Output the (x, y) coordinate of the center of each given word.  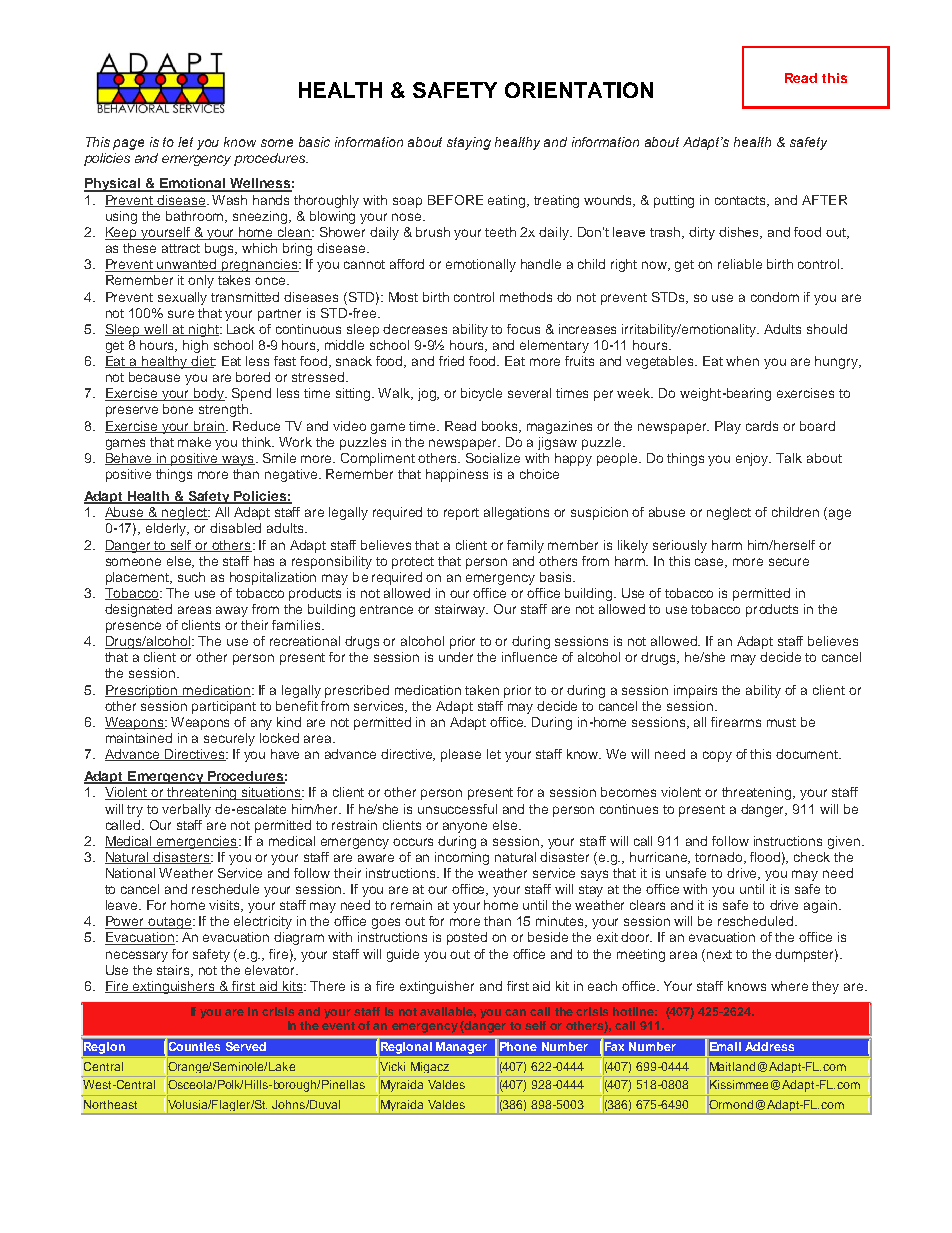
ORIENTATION (579, 90)
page (128, 144)
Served (246, 1046)
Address (769, 1046)
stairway (461, 610)
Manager (461, 1048)
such (191, 577)
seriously (680, 546)
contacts (742, 201)
